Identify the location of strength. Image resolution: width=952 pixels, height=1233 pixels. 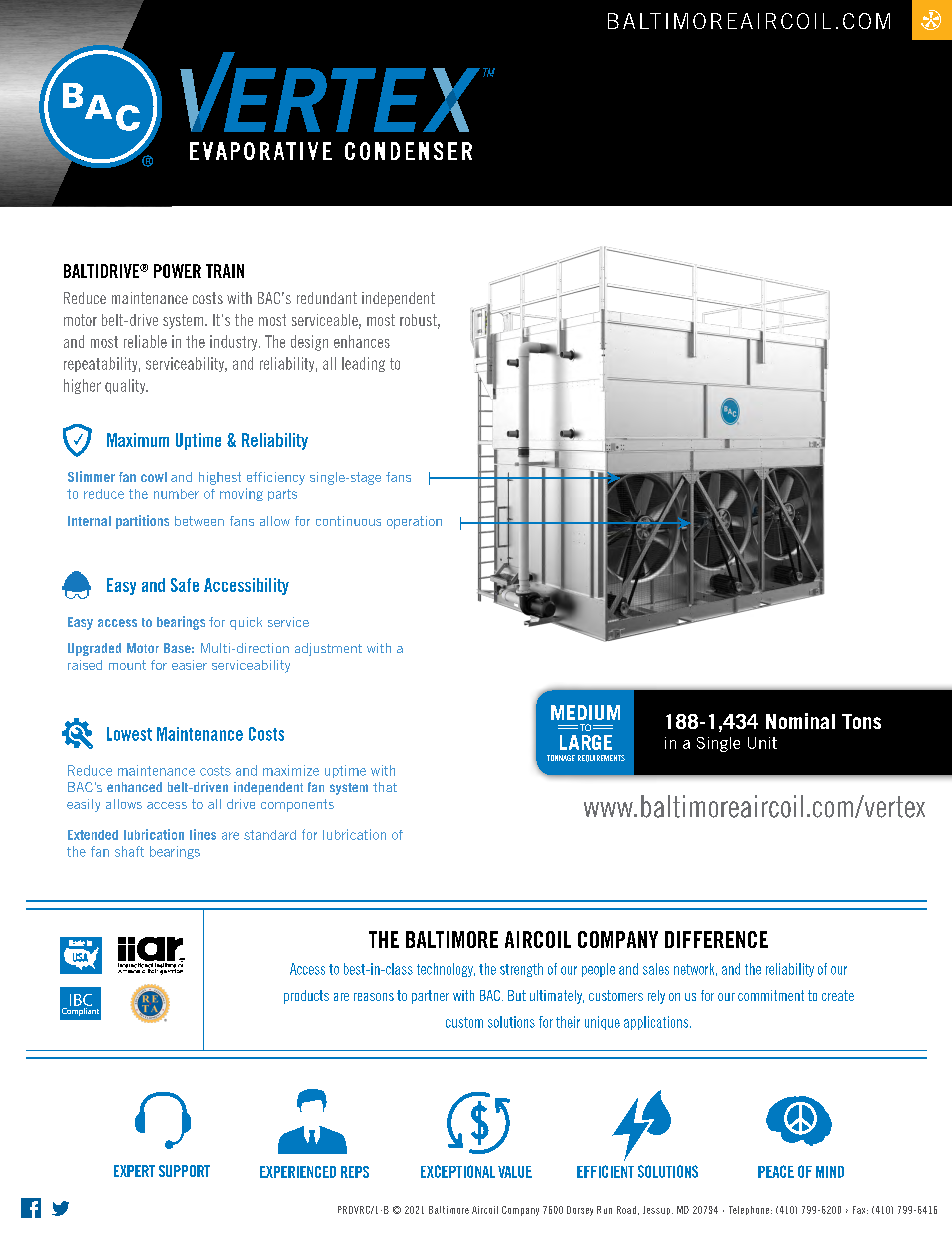
(521, 970).
